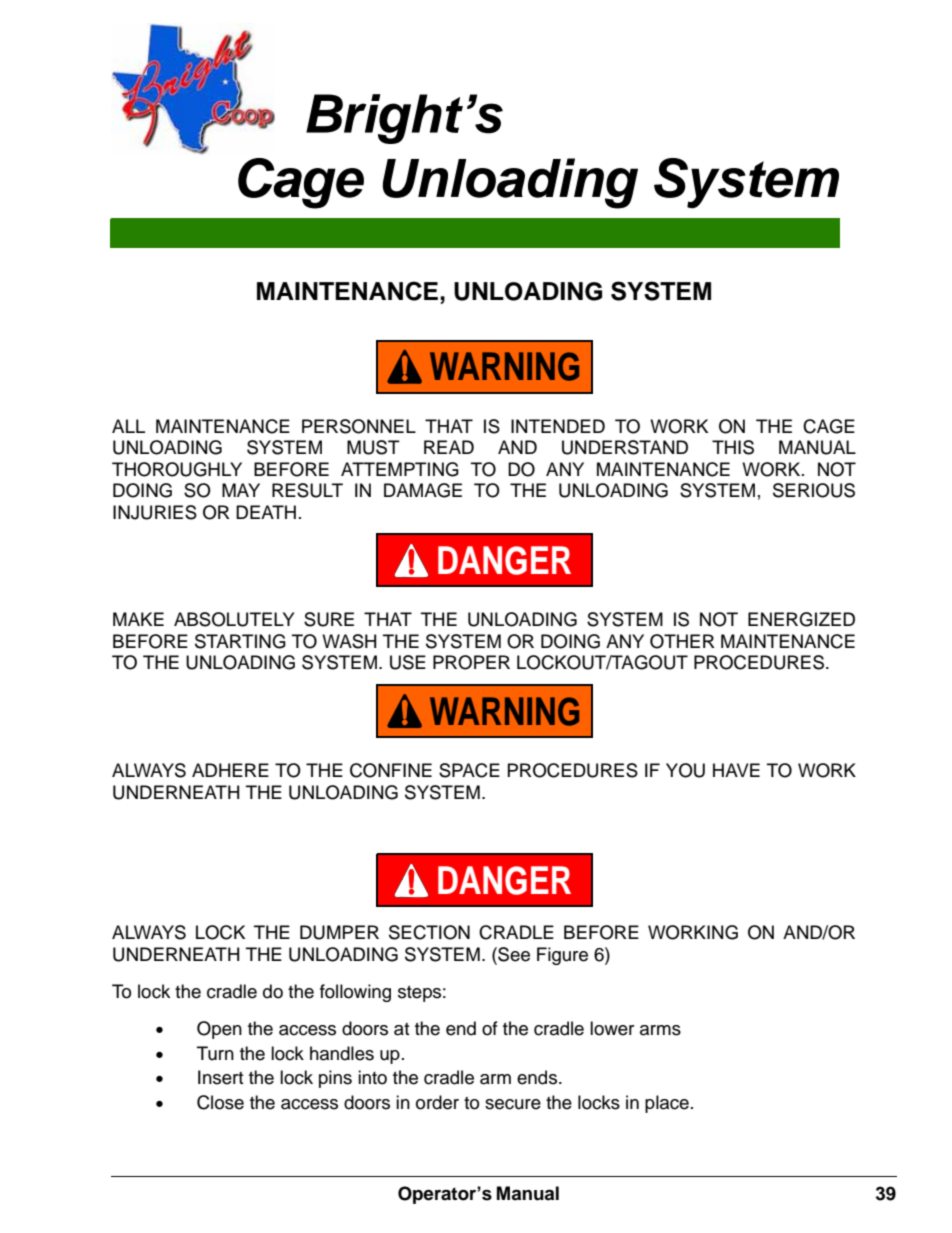 Image resolution: width=952 pixels, height=1233 pixels. Describe the element at coordinates (437, 1102) in the screenshot. I see `order` at that location.
